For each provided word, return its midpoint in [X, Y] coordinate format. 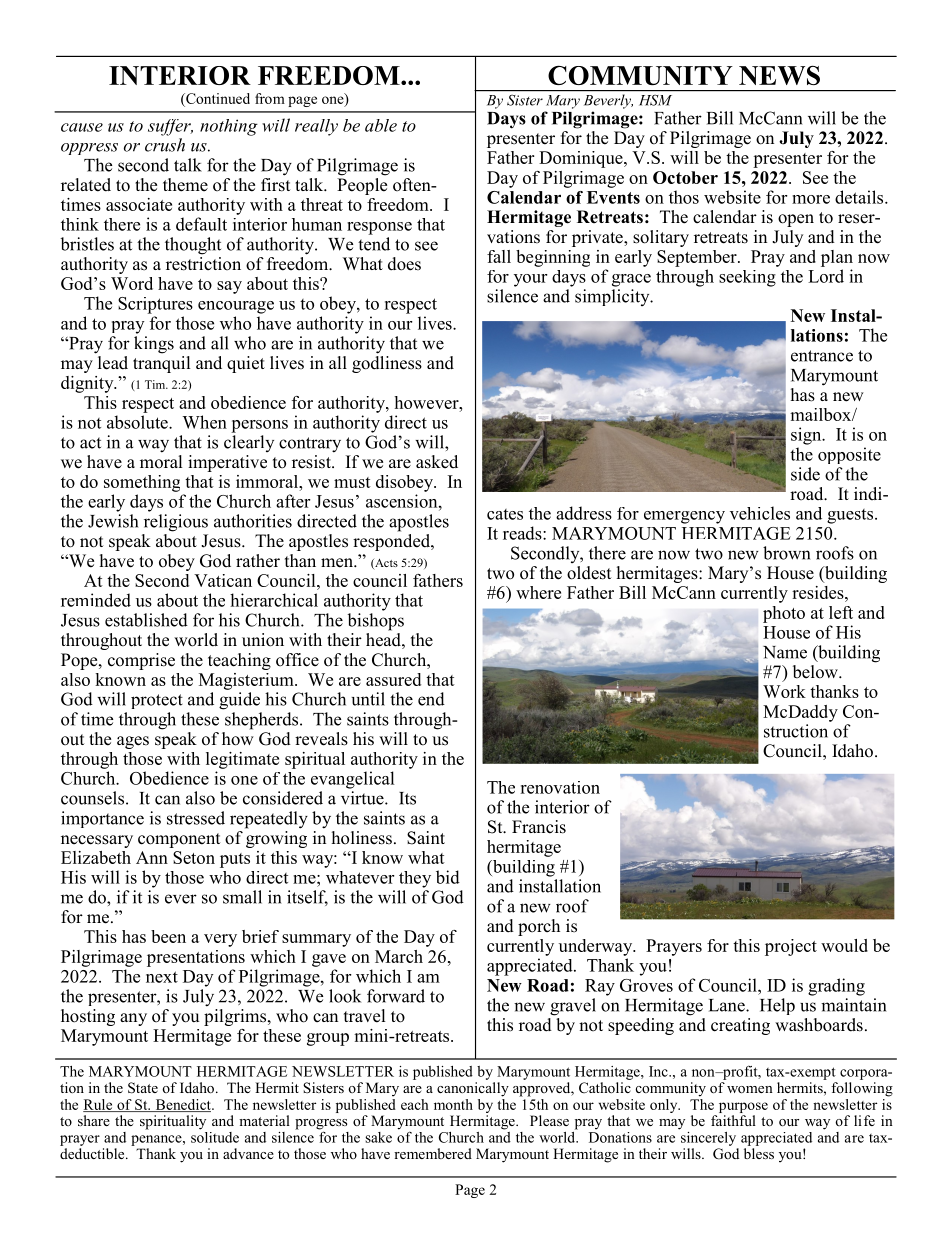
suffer [170, 127]
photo [784, 614]
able [381, 125]
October [685, 177]
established [146, 620]
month [453, 1104]
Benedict [183, 1105]
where [538, 592]
